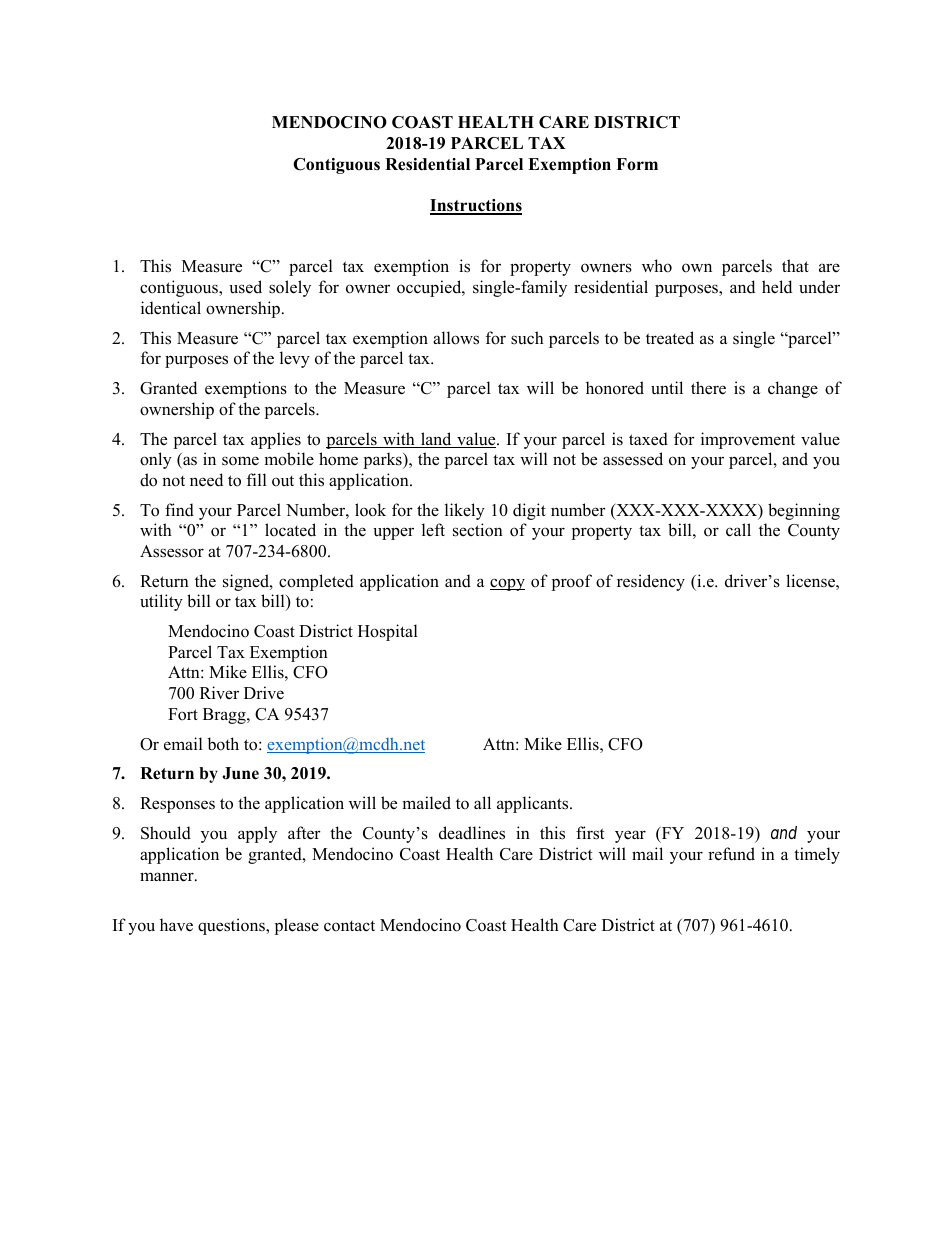  I want to click on Form, so click(637, 164).
